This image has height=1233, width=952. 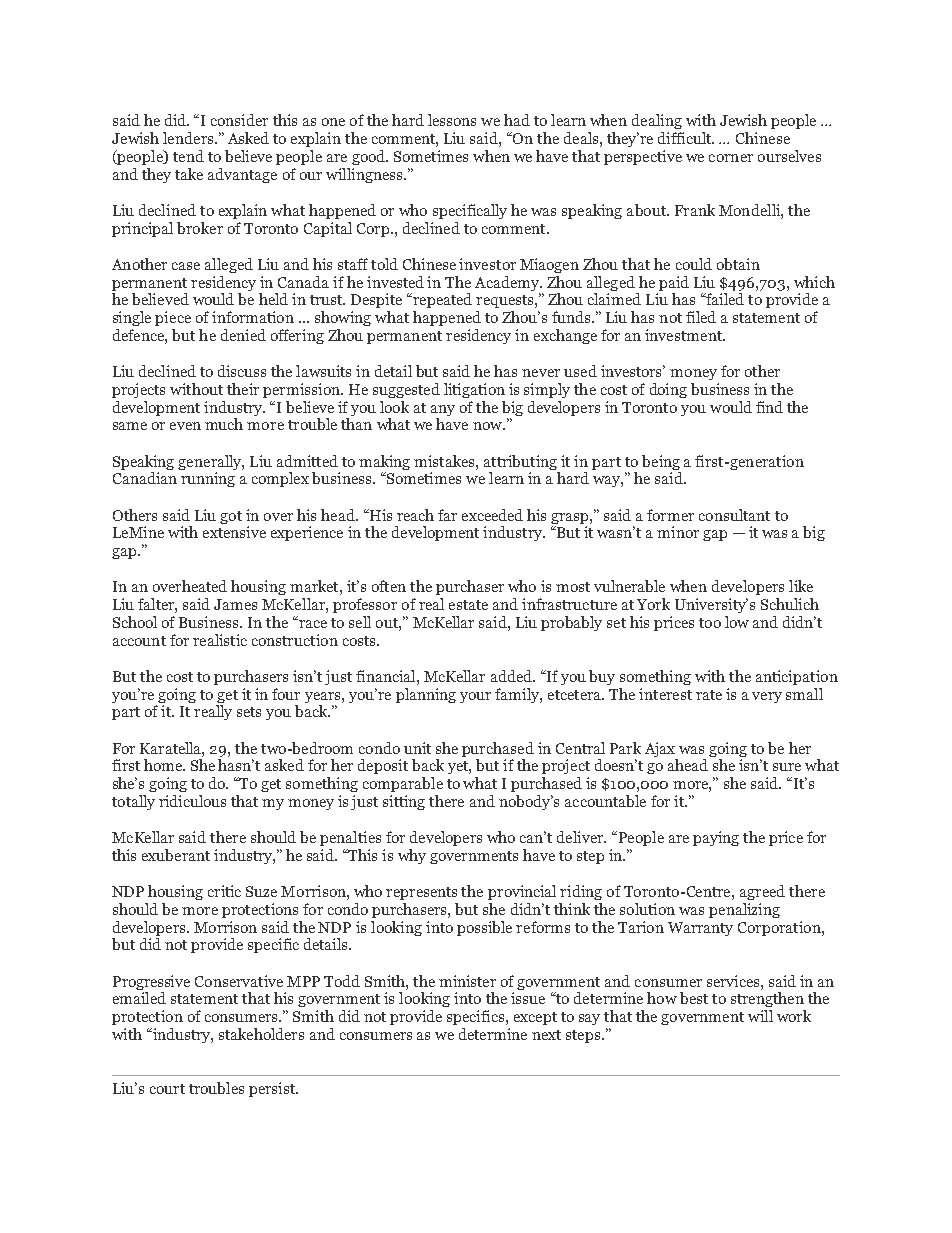 What do you see at coordinates (737, 622) in the image?
I see `low` at bounding box center [737, 622].
